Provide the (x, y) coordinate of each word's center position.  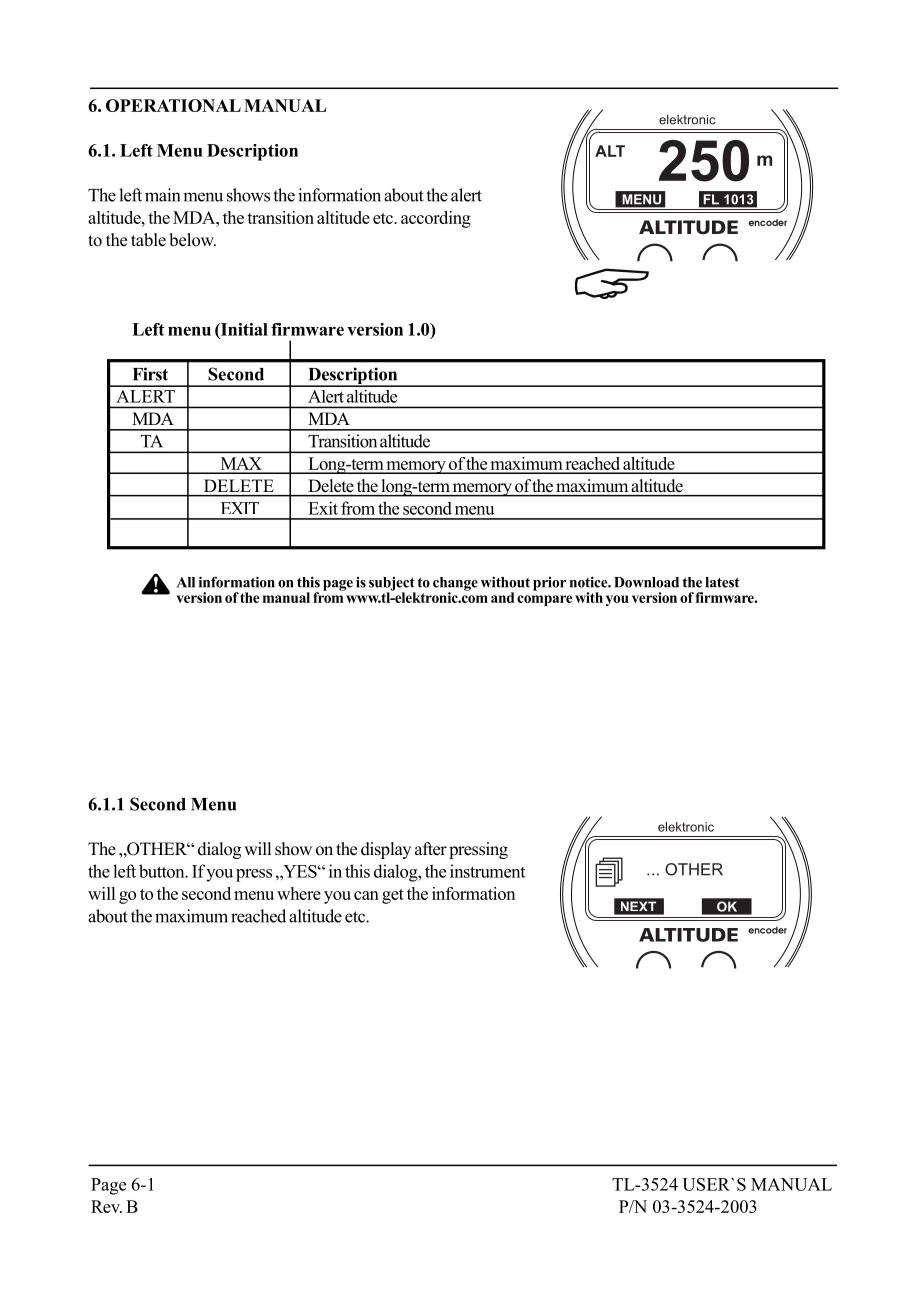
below (192, 240)
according (436, 219)
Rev (106, 1206)
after (431, 849)
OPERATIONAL (173, 105)
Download (646, 582)
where (299, 893)
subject (392, 585)
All (186, 582)
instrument (487, 871)
